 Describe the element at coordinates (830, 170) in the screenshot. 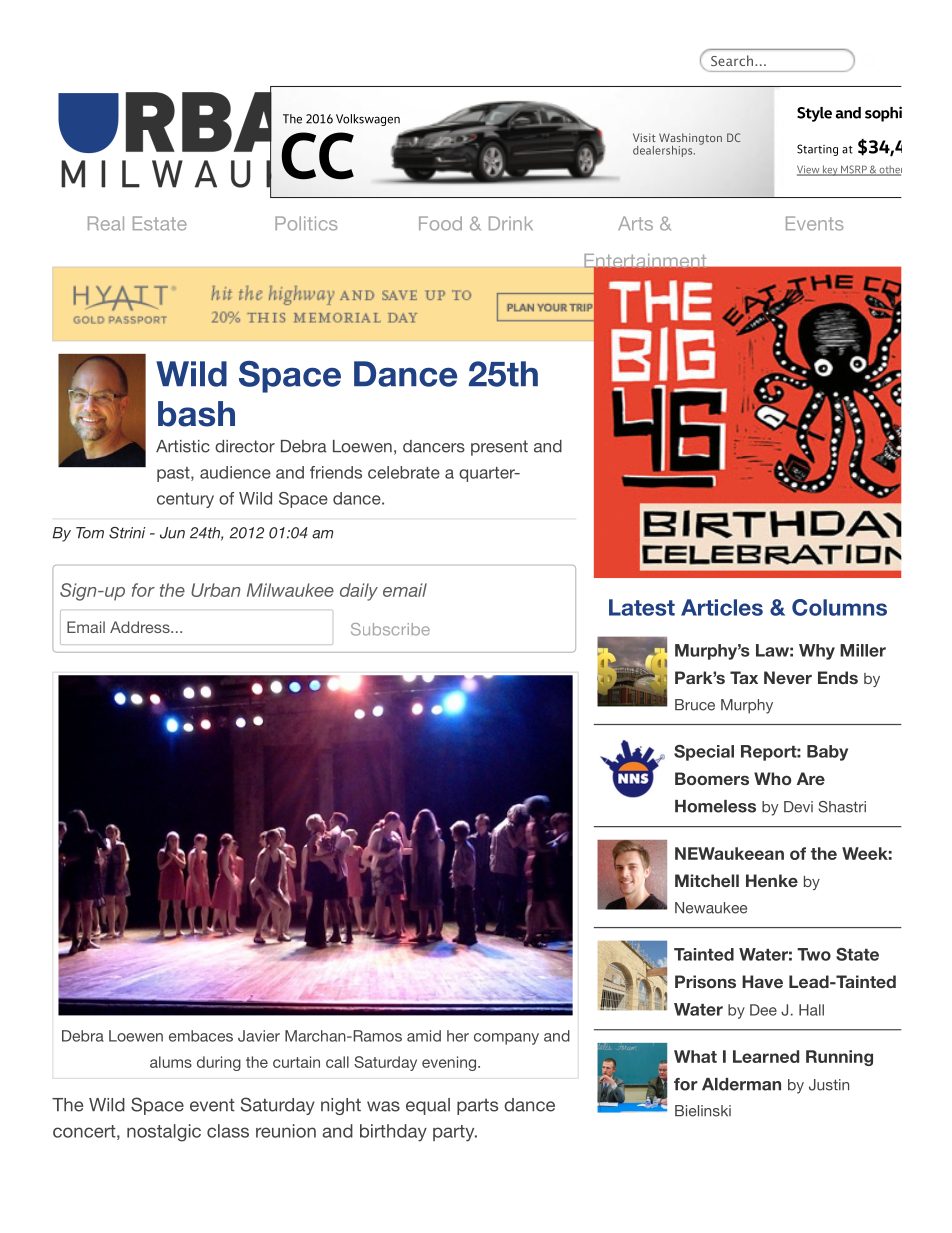

I see `key` at that location.
